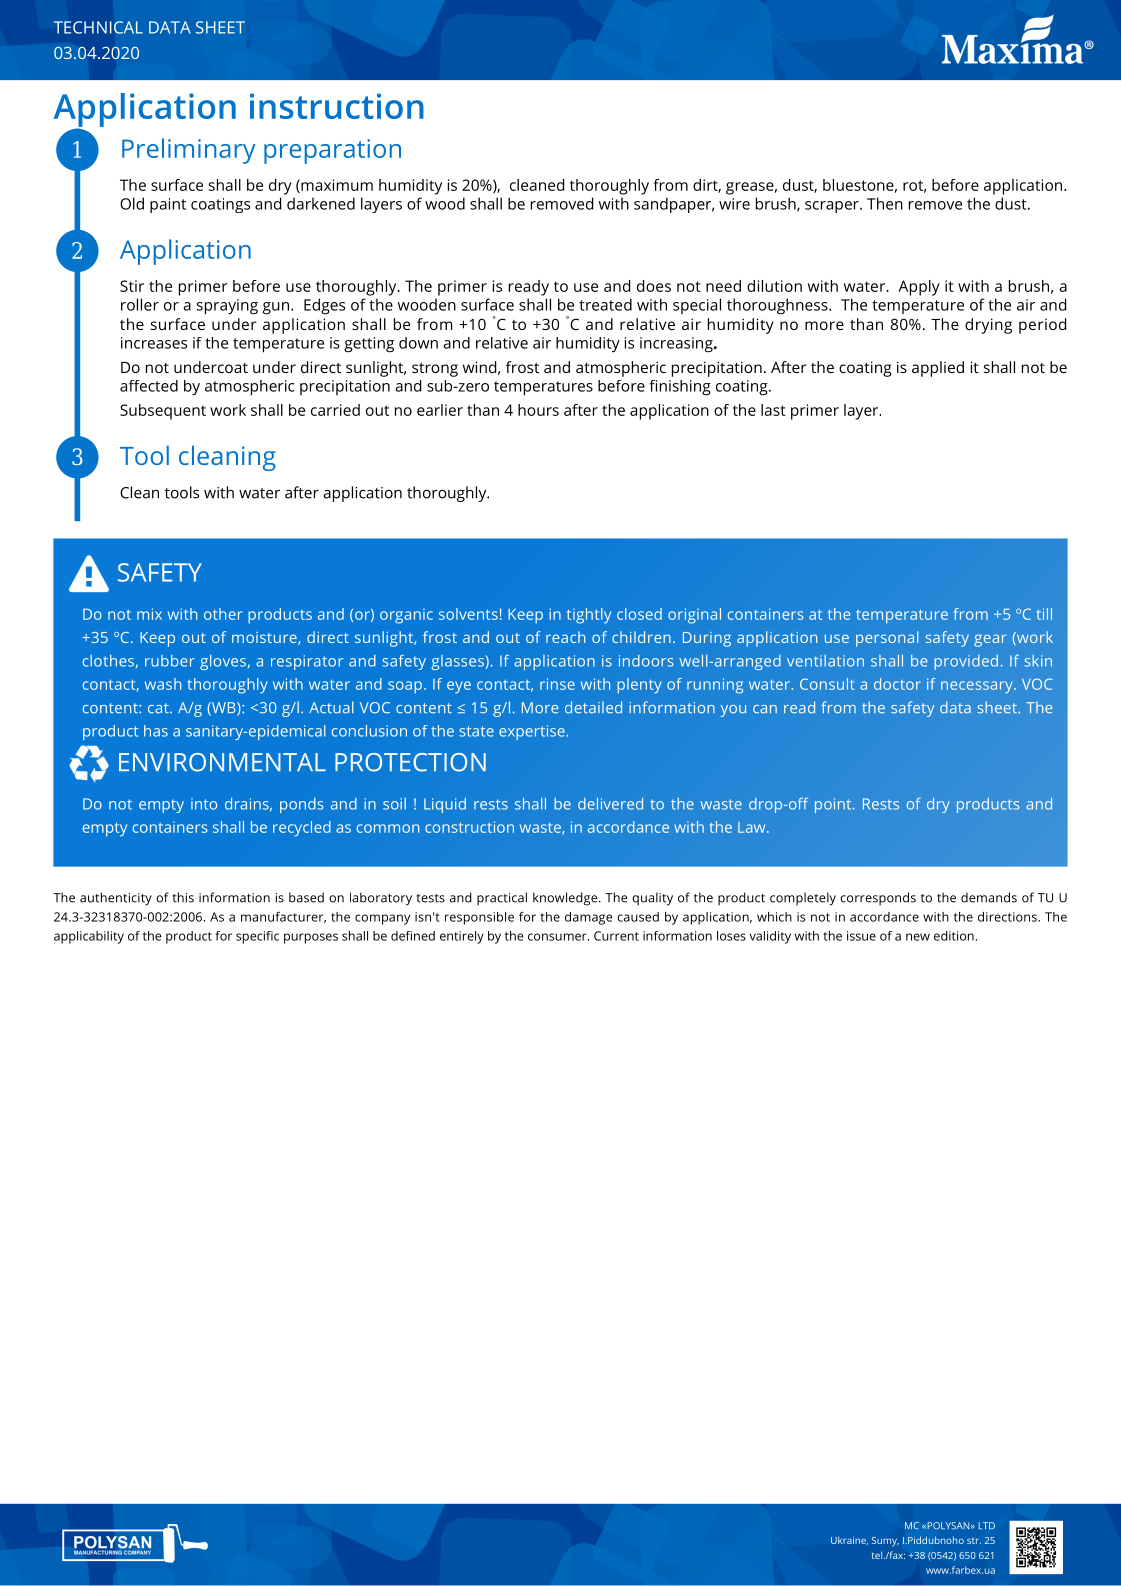  What do you see at coordinates (223, 614) in the page?
I see `other` at bounding box center [223, 614].
